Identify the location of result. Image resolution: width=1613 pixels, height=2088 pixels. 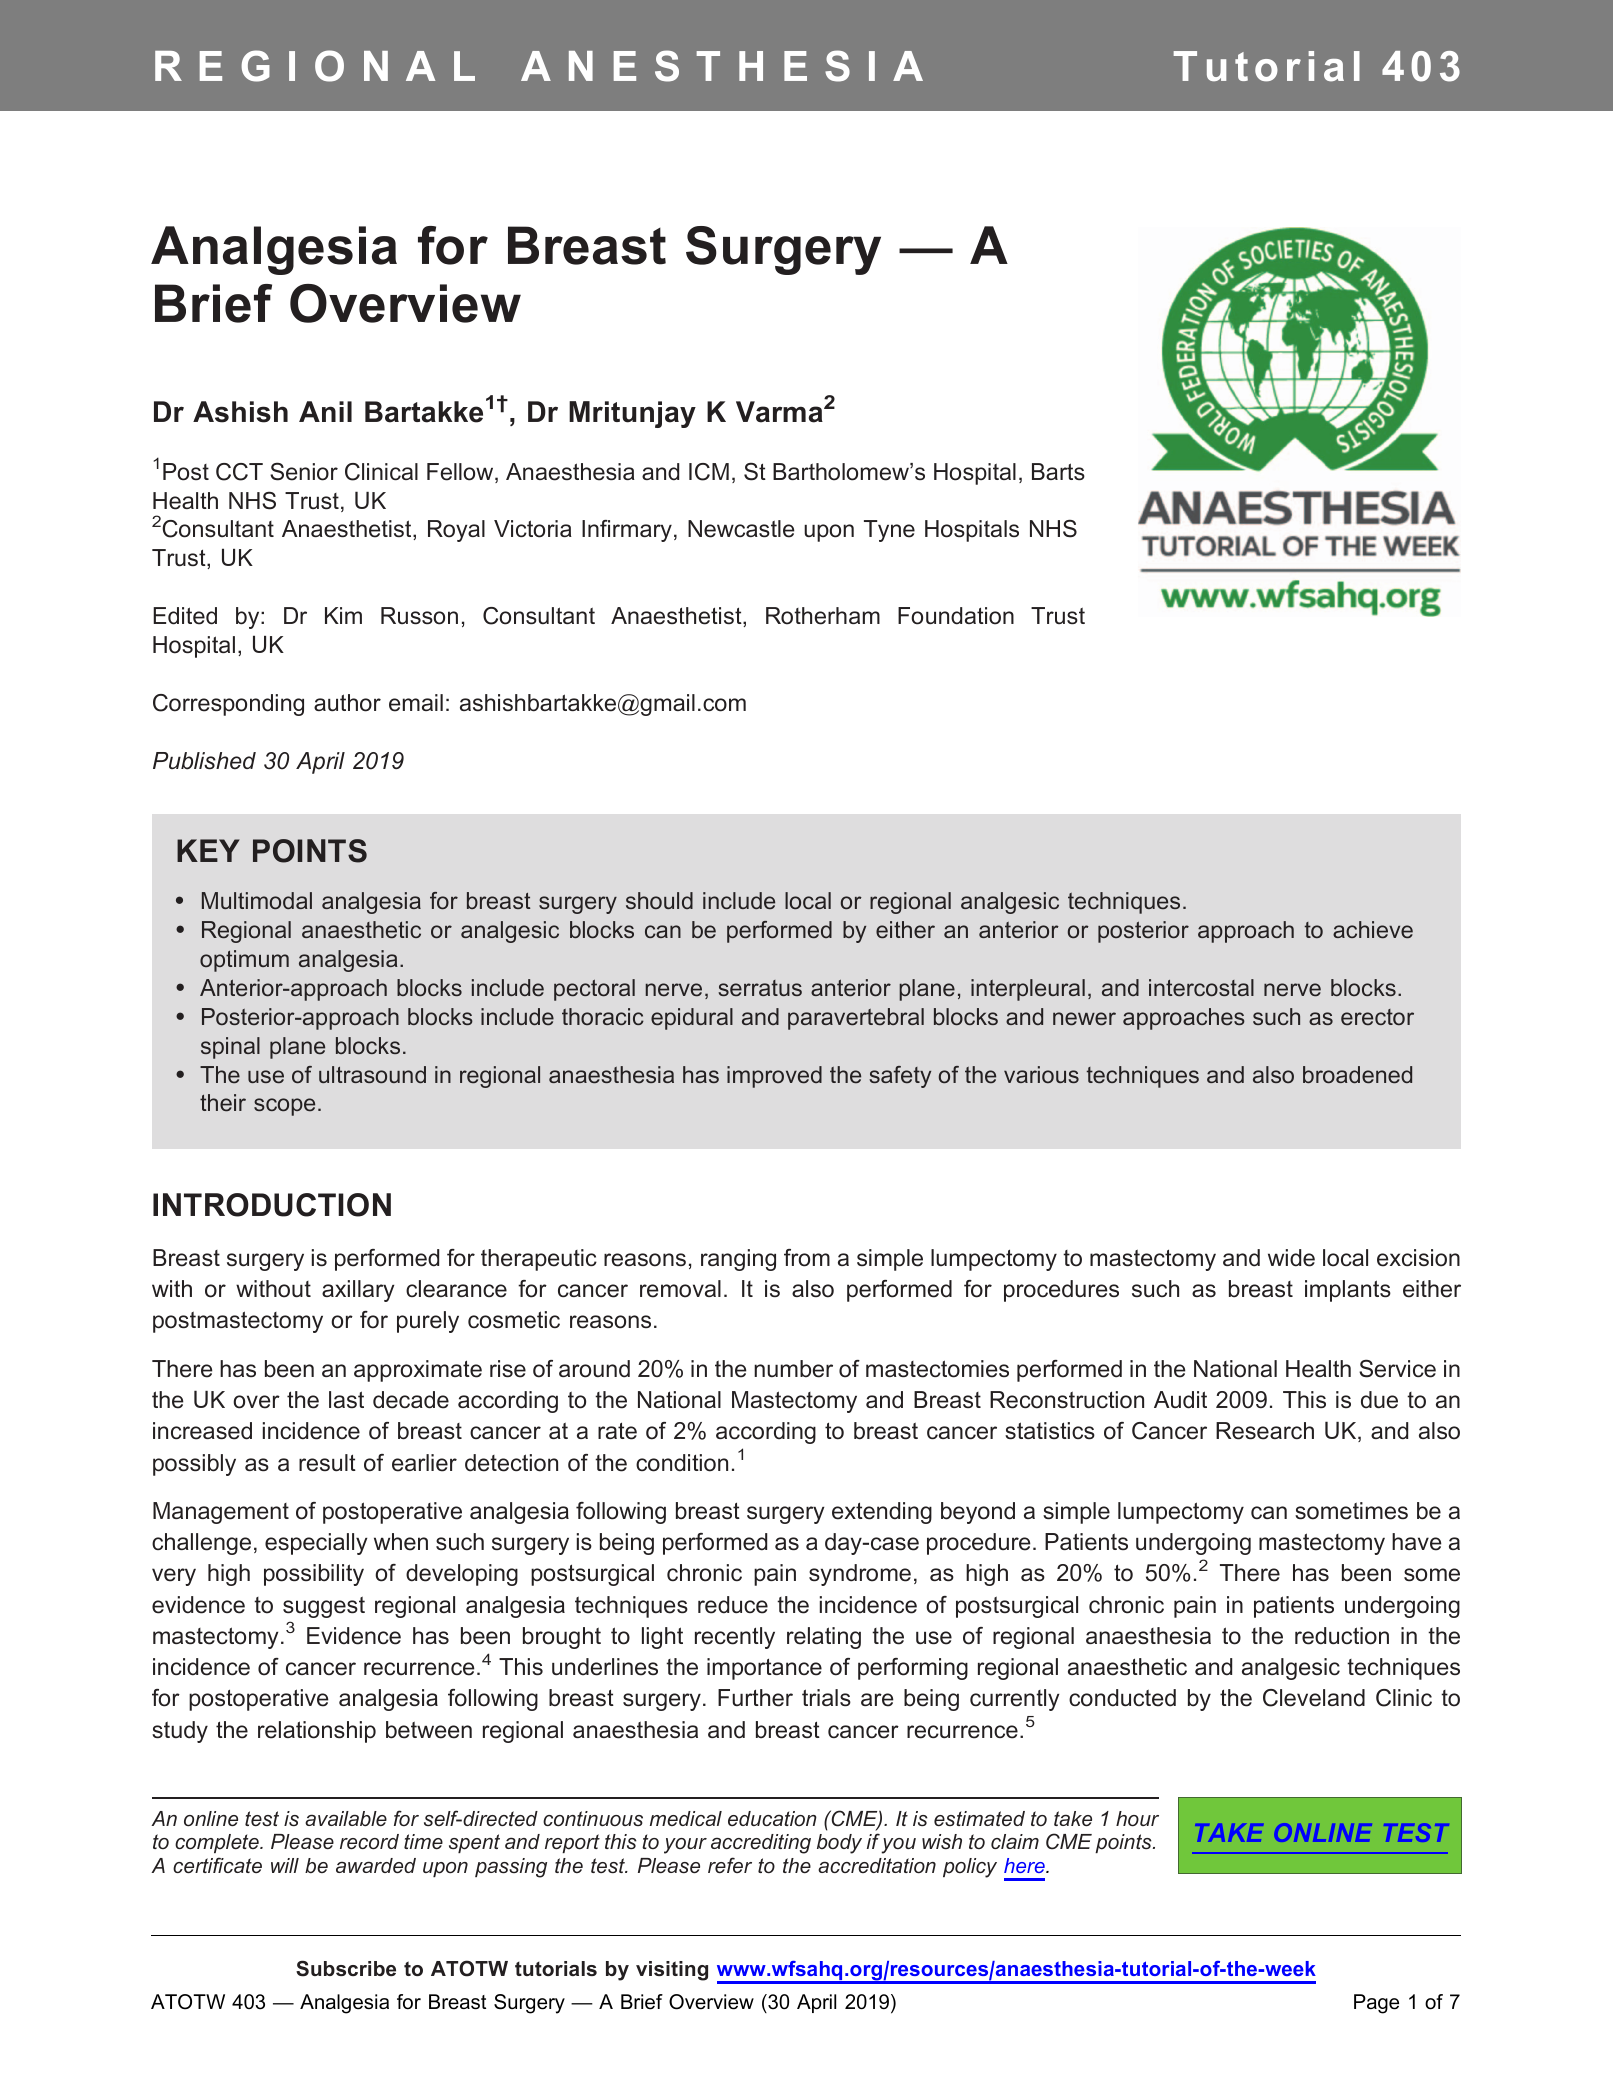
(327, 1463).
